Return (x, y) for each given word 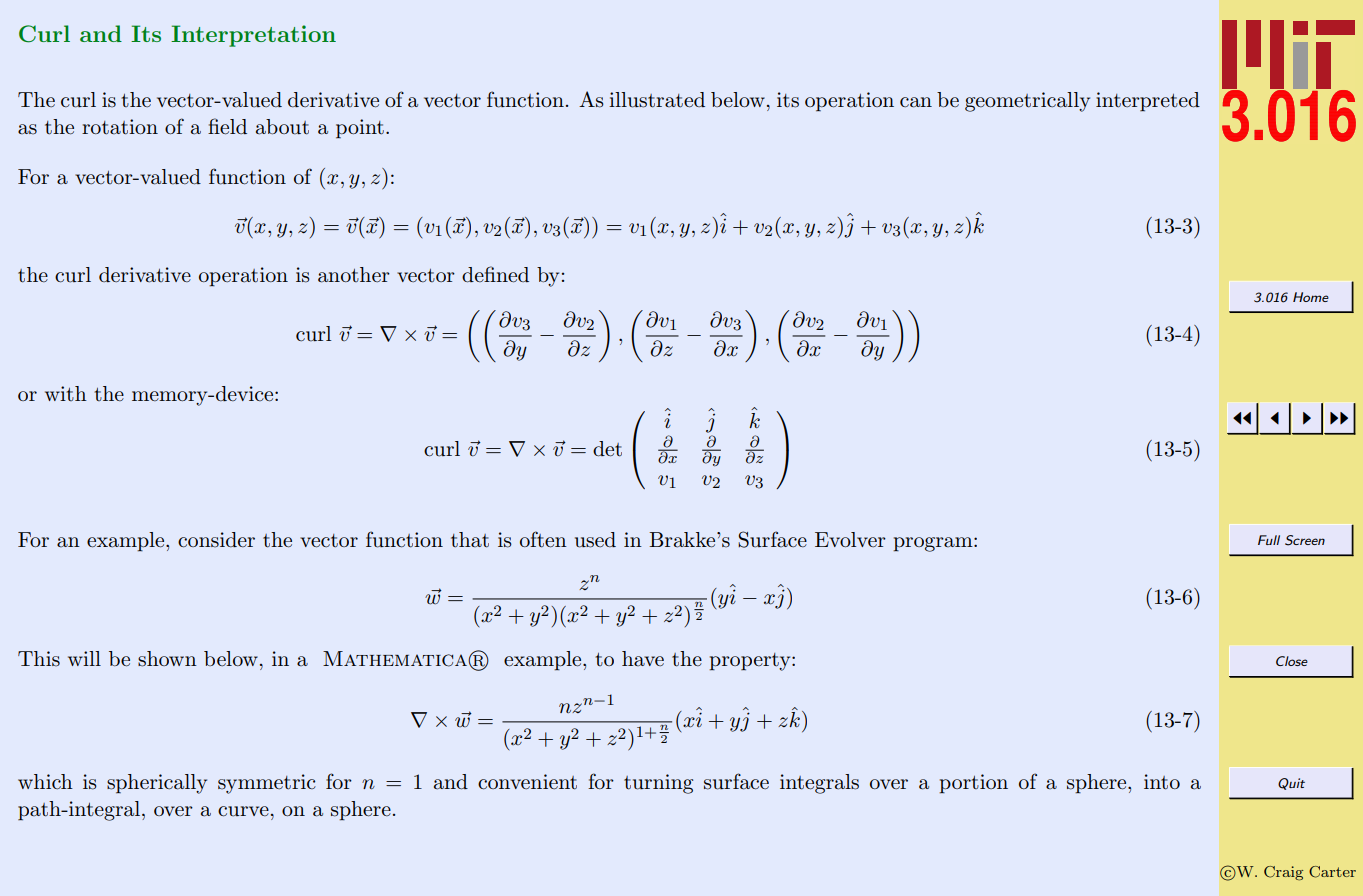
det (607, 449)
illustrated (657, 100)
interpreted (1148, 102)
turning (658, 784)
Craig (1283, 873)
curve (243, 811)
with (66, 393)
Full (1269, 540)
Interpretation (253, 36)
